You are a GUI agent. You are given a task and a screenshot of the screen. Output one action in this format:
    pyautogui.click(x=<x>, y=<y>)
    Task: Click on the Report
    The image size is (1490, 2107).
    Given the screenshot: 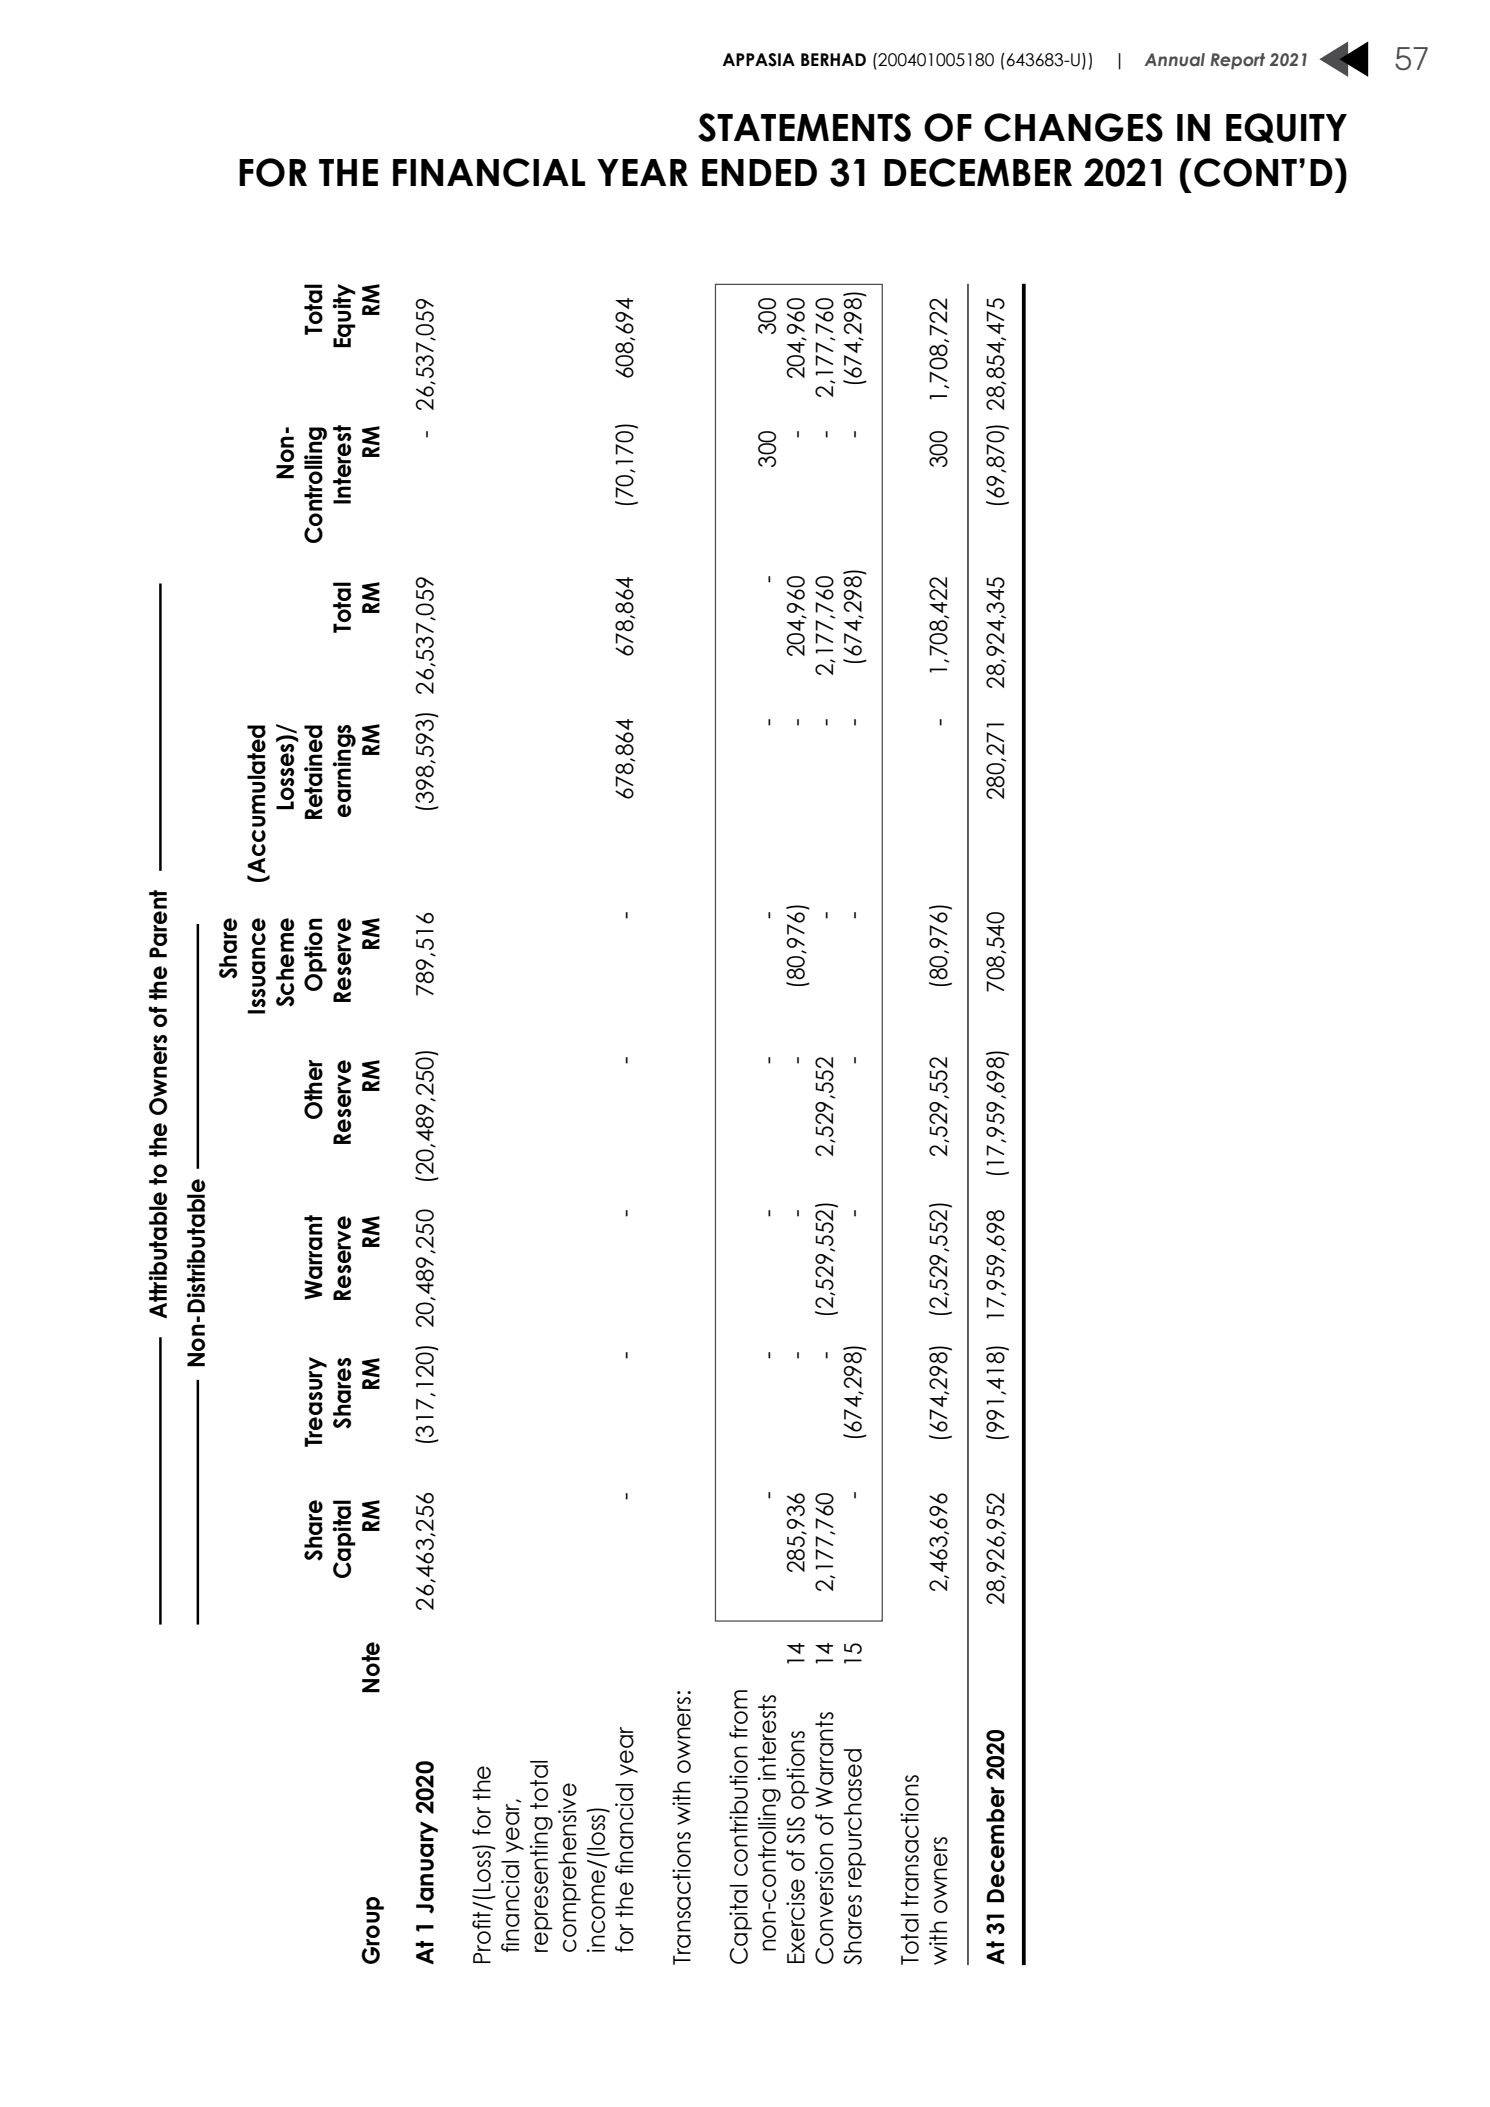 What is the action you would take?
    pyautogui.click(x=1237, y=61)
